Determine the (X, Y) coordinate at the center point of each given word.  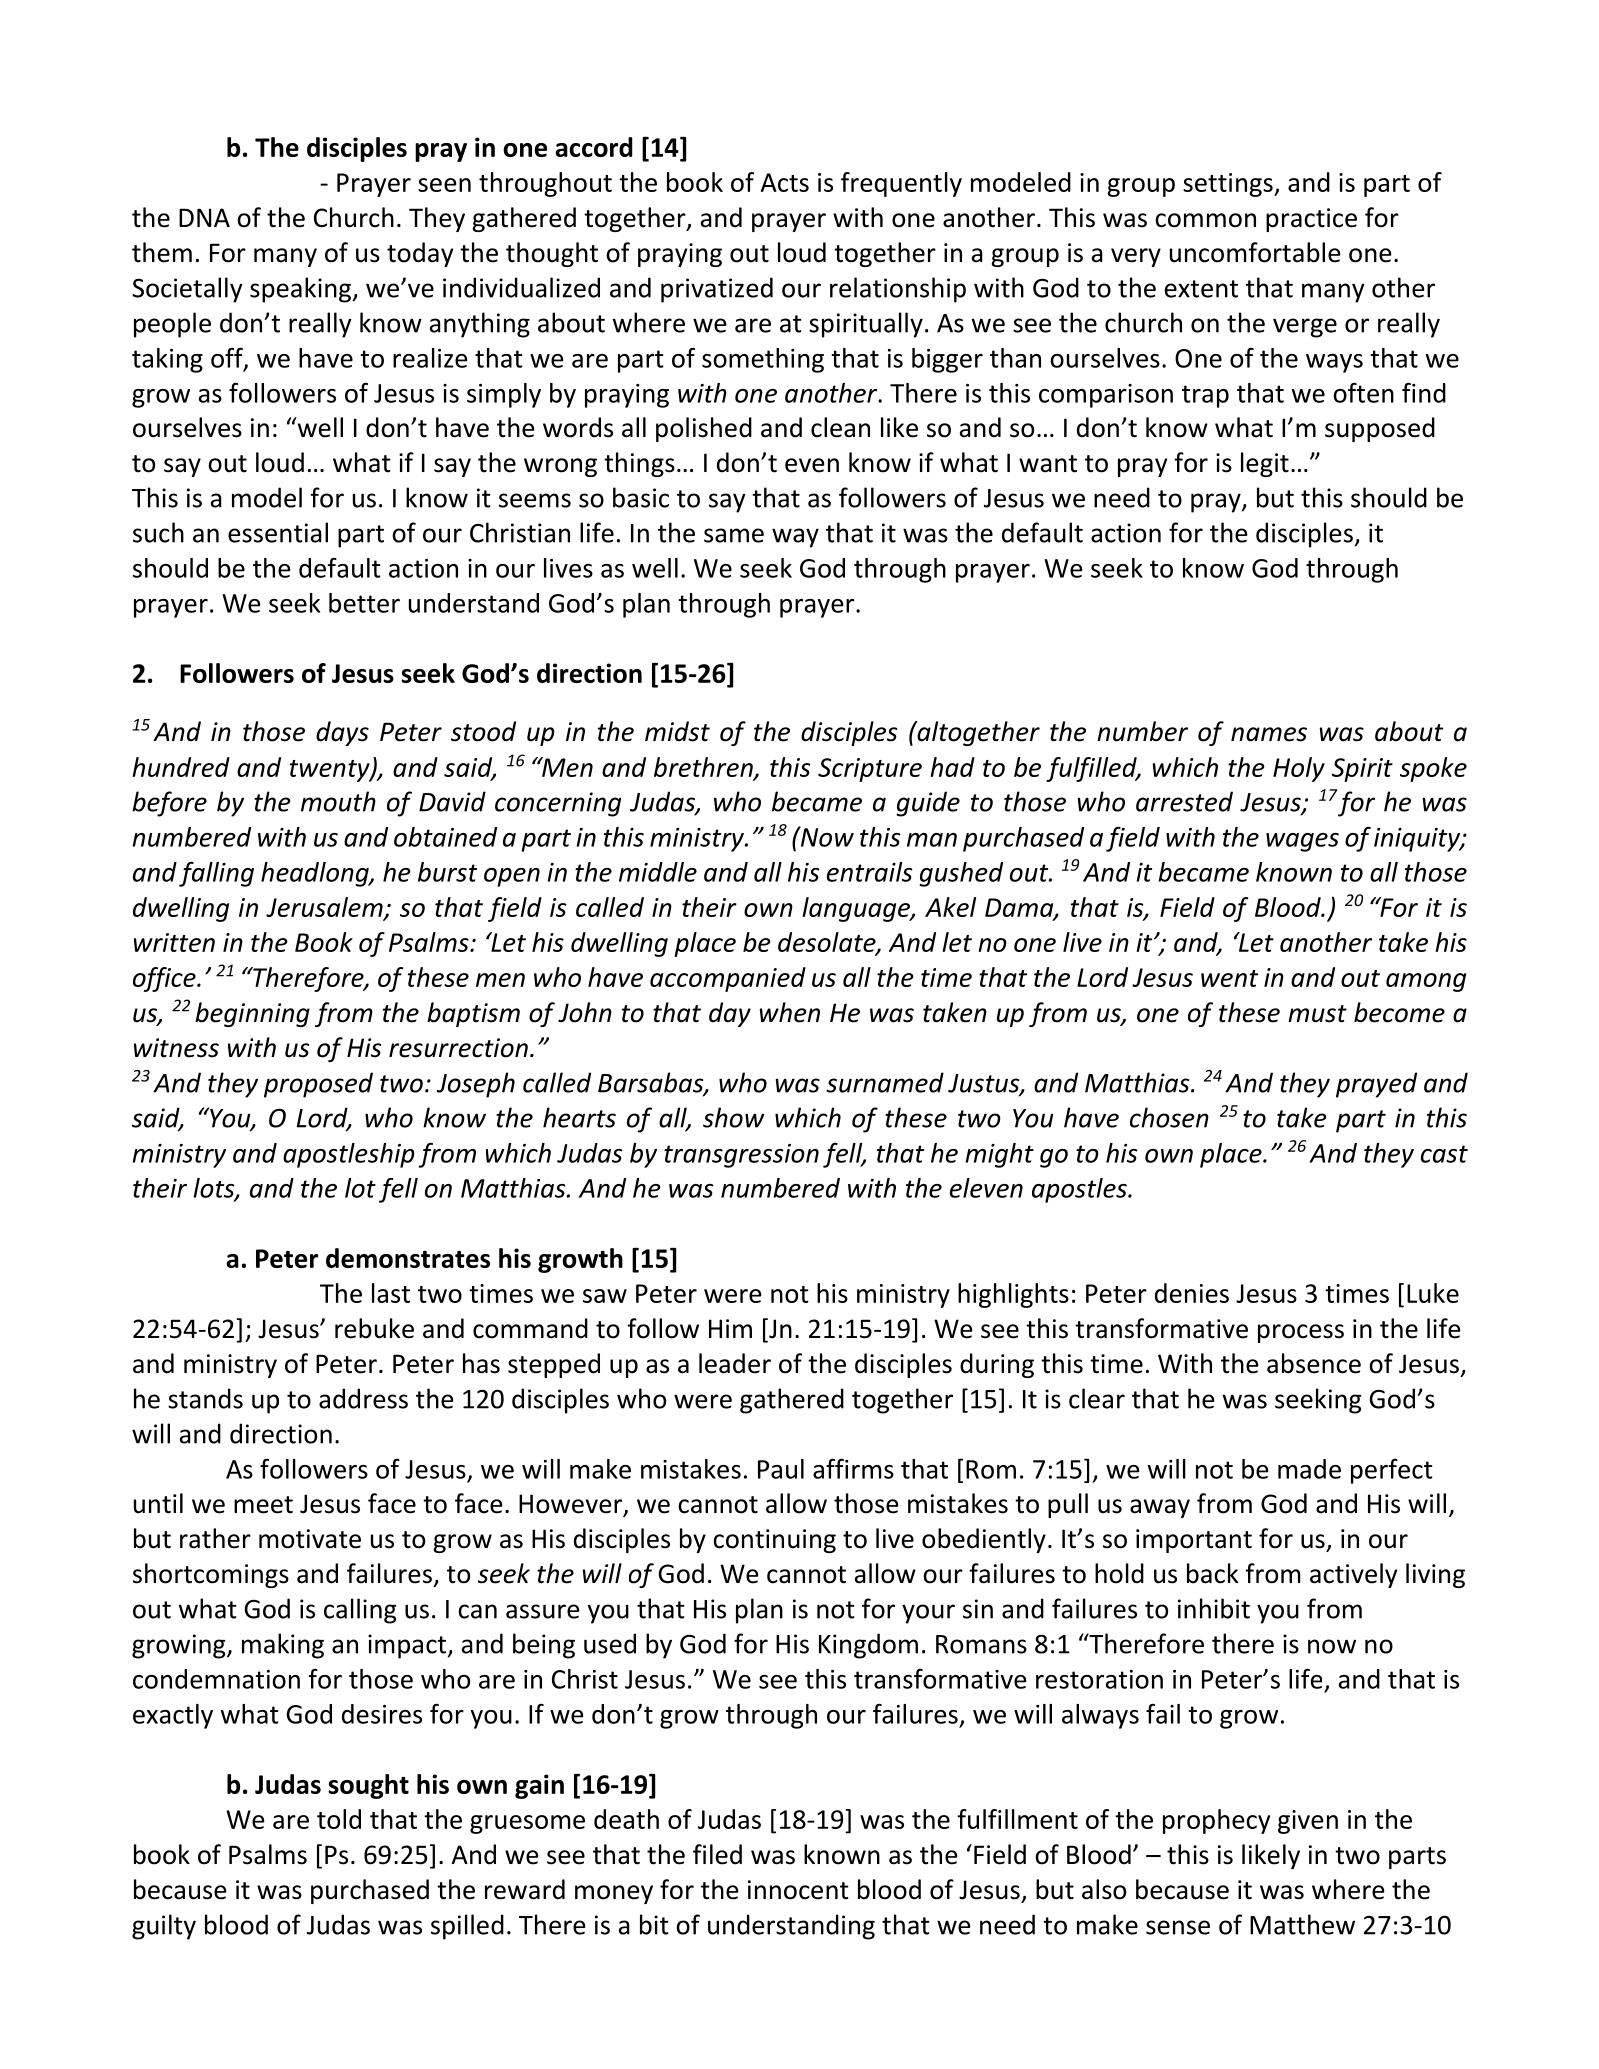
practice (1311, 220)
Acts (785, 182)
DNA (204, 217)
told (339, 1819)
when (789, 1012)
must (1317, 1014)
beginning (252, 1014)
